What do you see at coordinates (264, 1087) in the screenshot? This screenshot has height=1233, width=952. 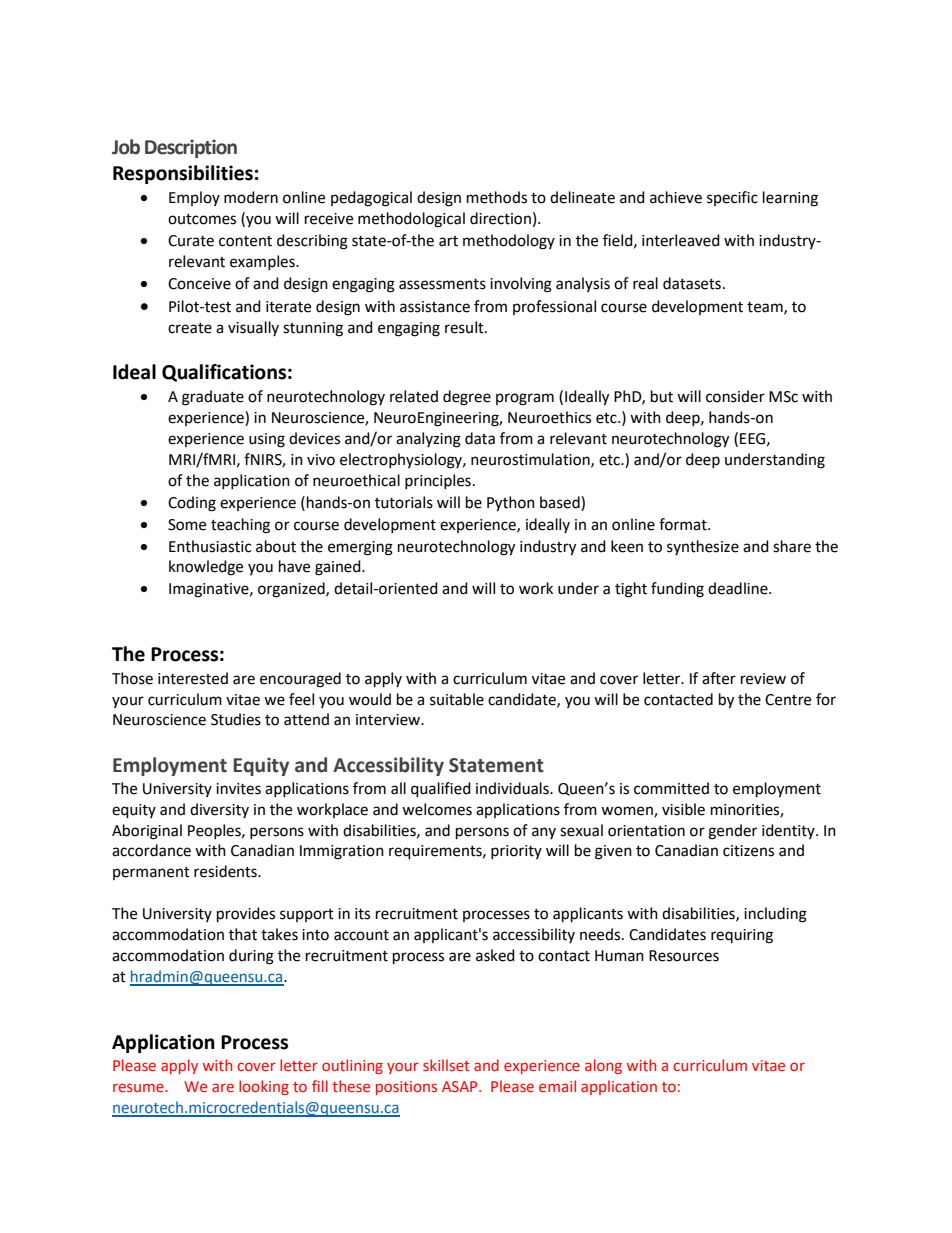 I see `looking` at bounding box center [264, 1087].
